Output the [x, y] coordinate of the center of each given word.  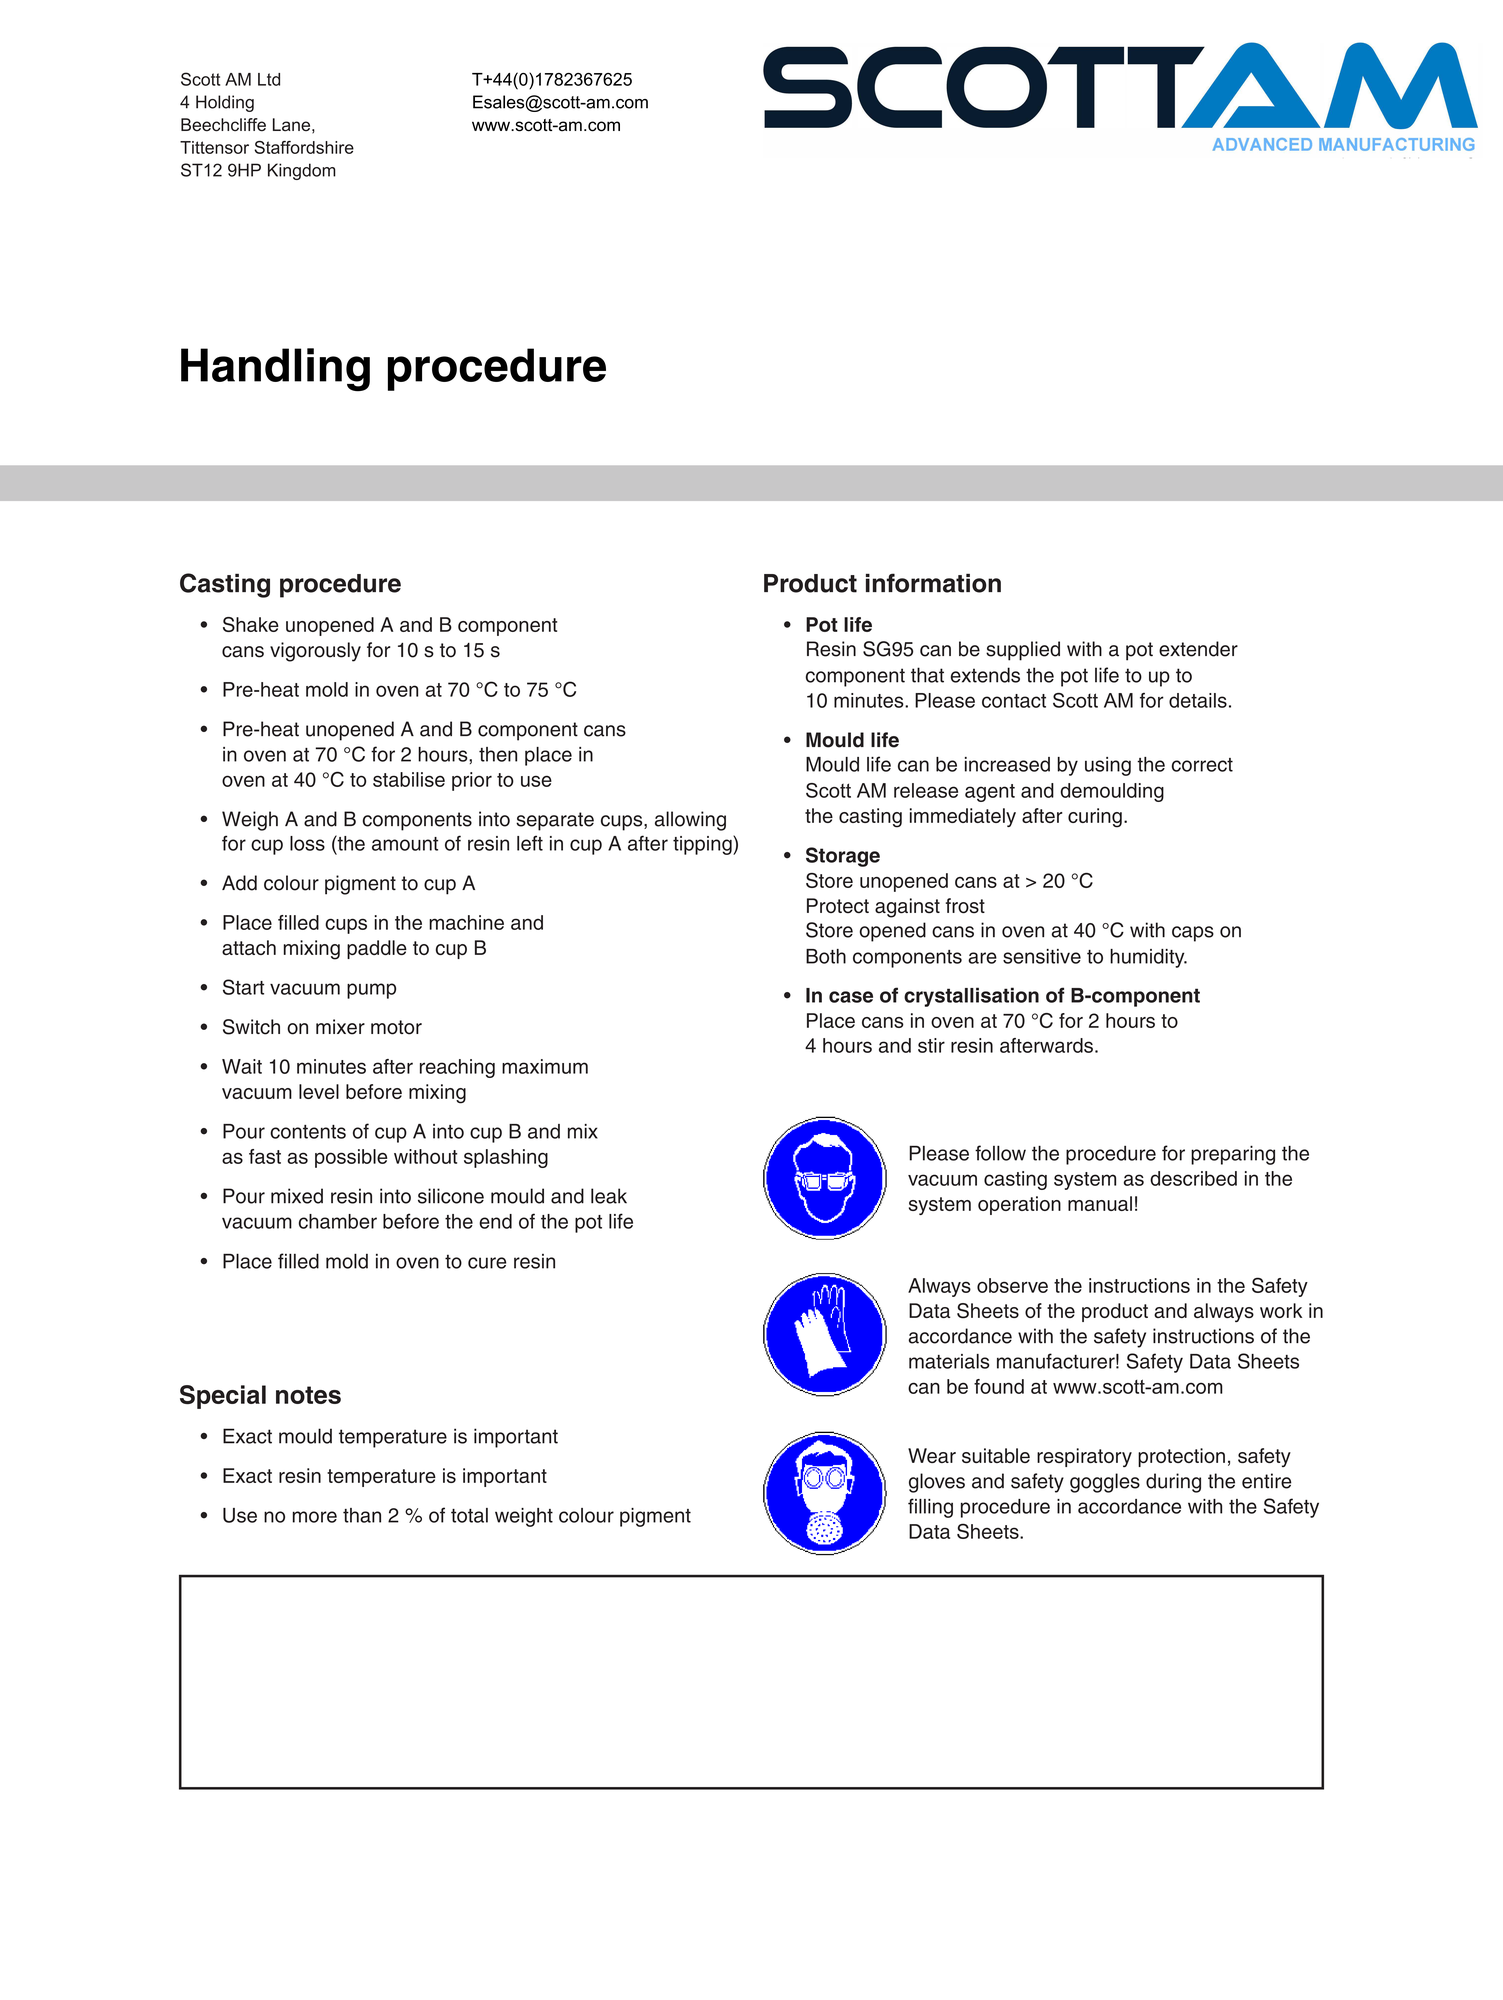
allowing [690, 821]
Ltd [269, 79]
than [362, 1515]
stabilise [409, 779]
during [1173, 1483]
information [933, 583]
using [1108, 766]
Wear [932, 1455]
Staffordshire [304, 147]
